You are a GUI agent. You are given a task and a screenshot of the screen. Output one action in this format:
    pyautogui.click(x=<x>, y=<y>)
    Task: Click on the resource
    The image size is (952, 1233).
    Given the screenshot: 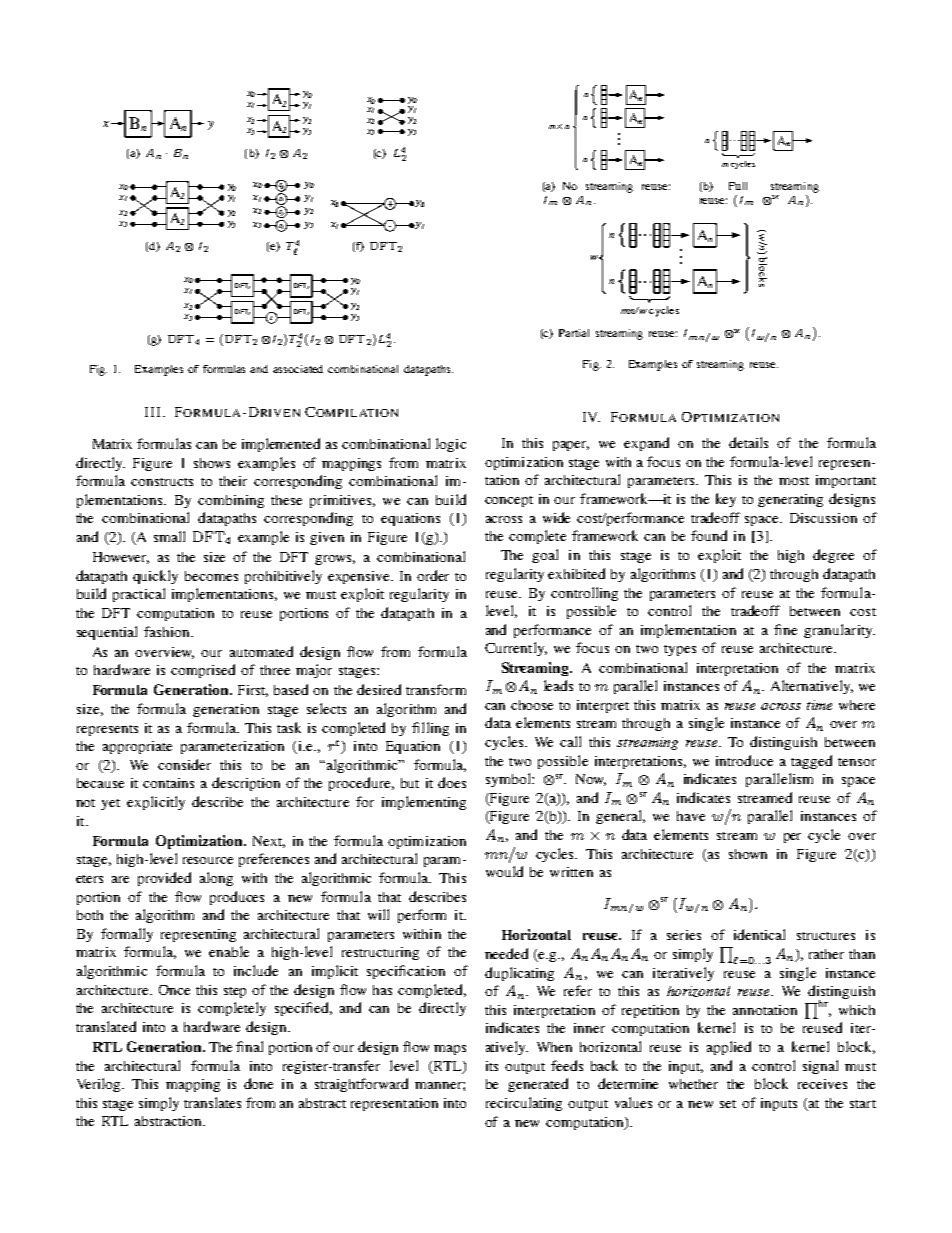 What is the action you would take?
    pyautogui.click(x=208, y=860)
